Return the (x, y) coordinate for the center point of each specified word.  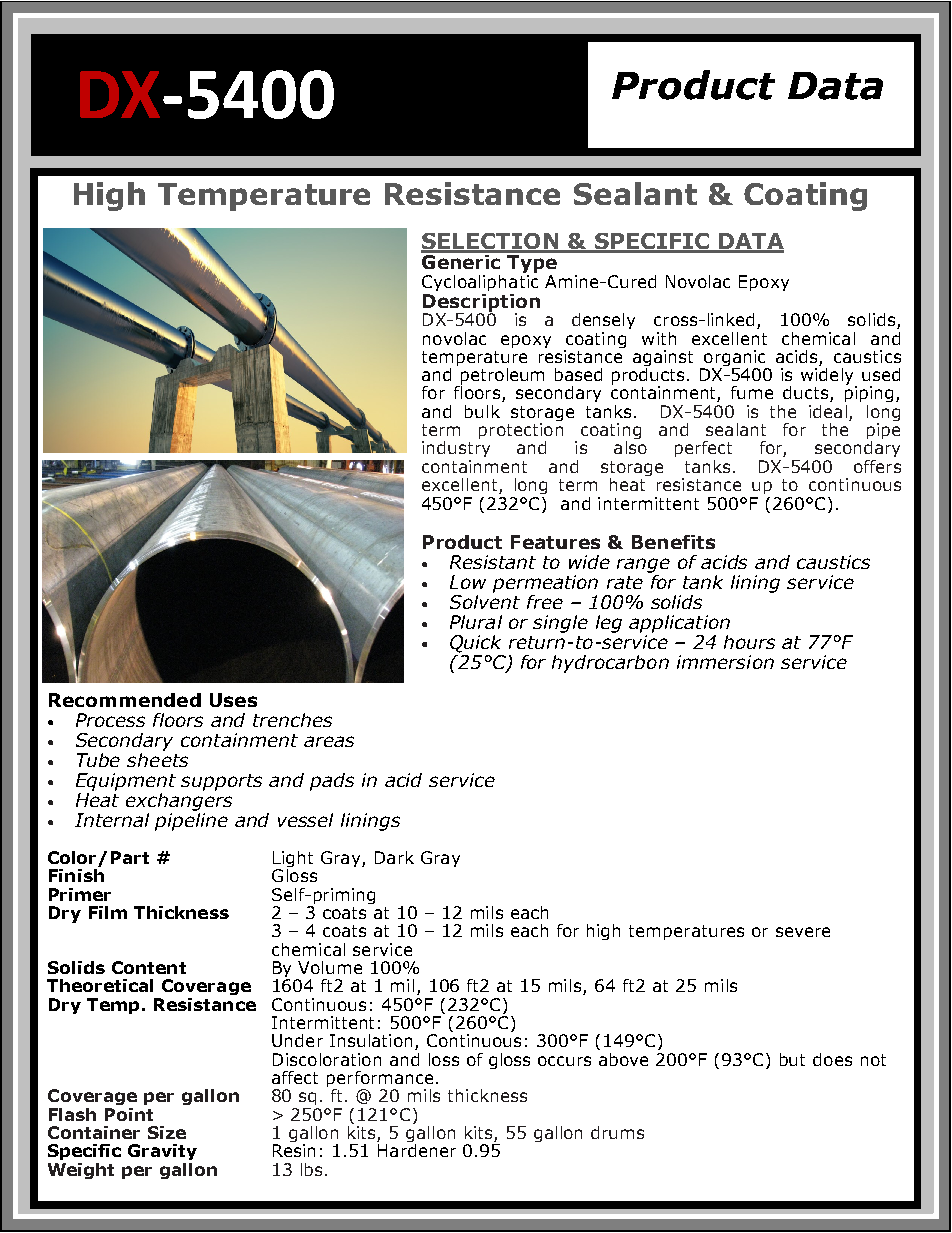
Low (468, 582)
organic (735, 359)
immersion (725, 662)
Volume (330, 967)
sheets (157, 758)
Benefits (673, 542)
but (792, 1059)
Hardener (417, 1150)
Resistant (493, 562)
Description (481, 304)
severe (803, 932)
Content (149, 967)
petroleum (501, 377)
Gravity (162, 1152)
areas (329, 741)
